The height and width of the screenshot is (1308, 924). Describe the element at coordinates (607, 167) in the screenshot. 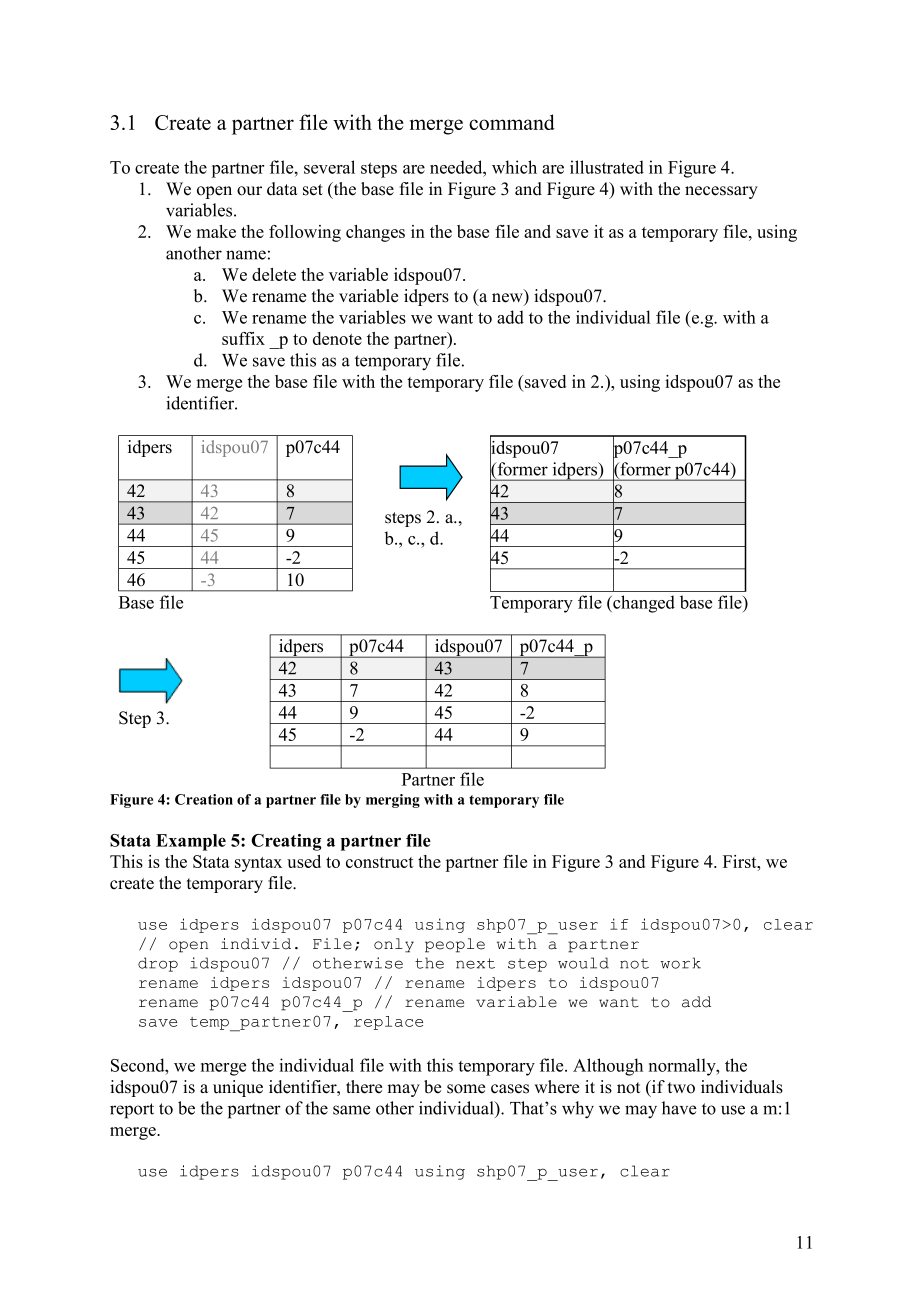

I see `illustrated` at that location.
